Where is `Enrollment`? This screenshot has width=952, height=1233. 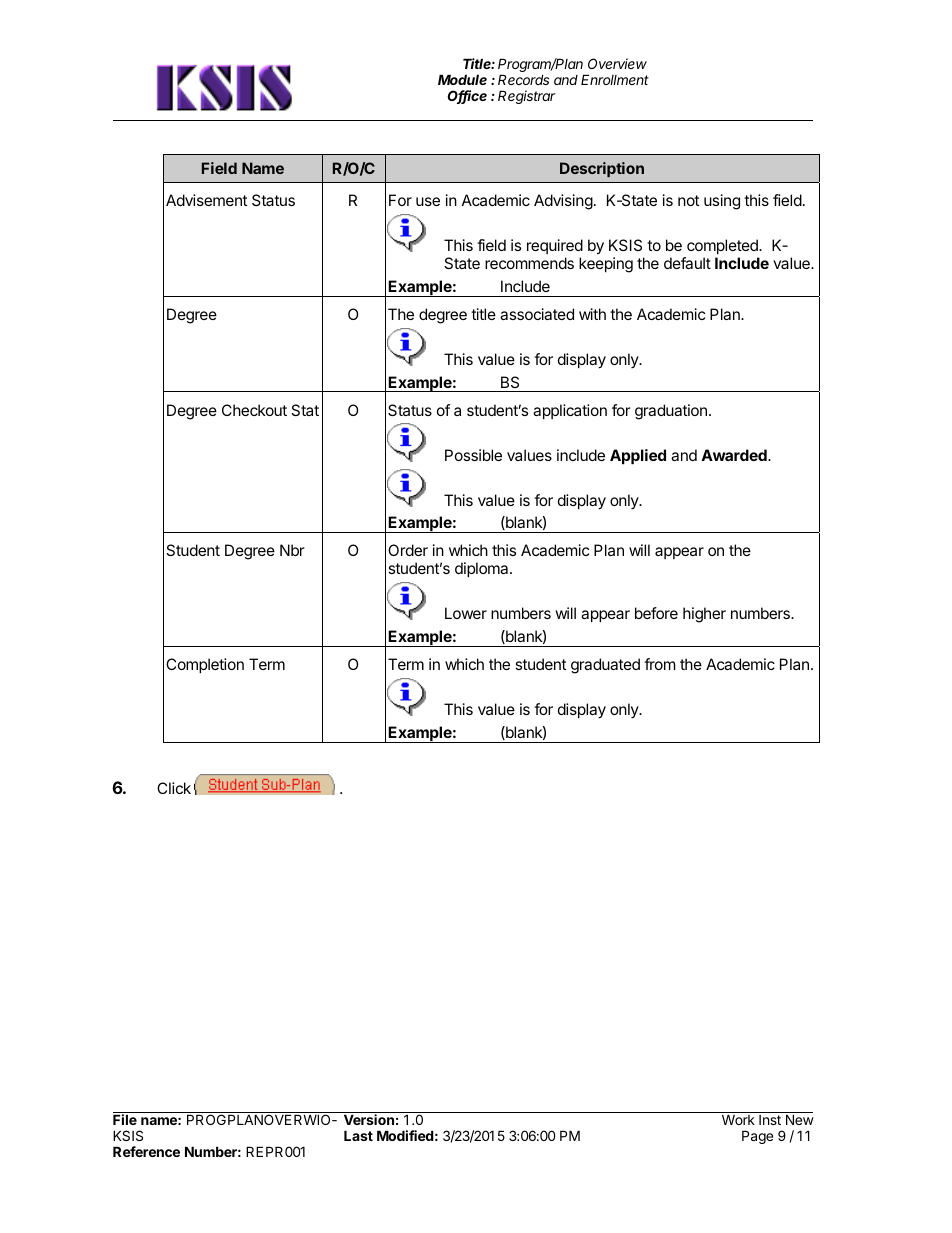 Enrollment is located at coordinates (615, 79).
